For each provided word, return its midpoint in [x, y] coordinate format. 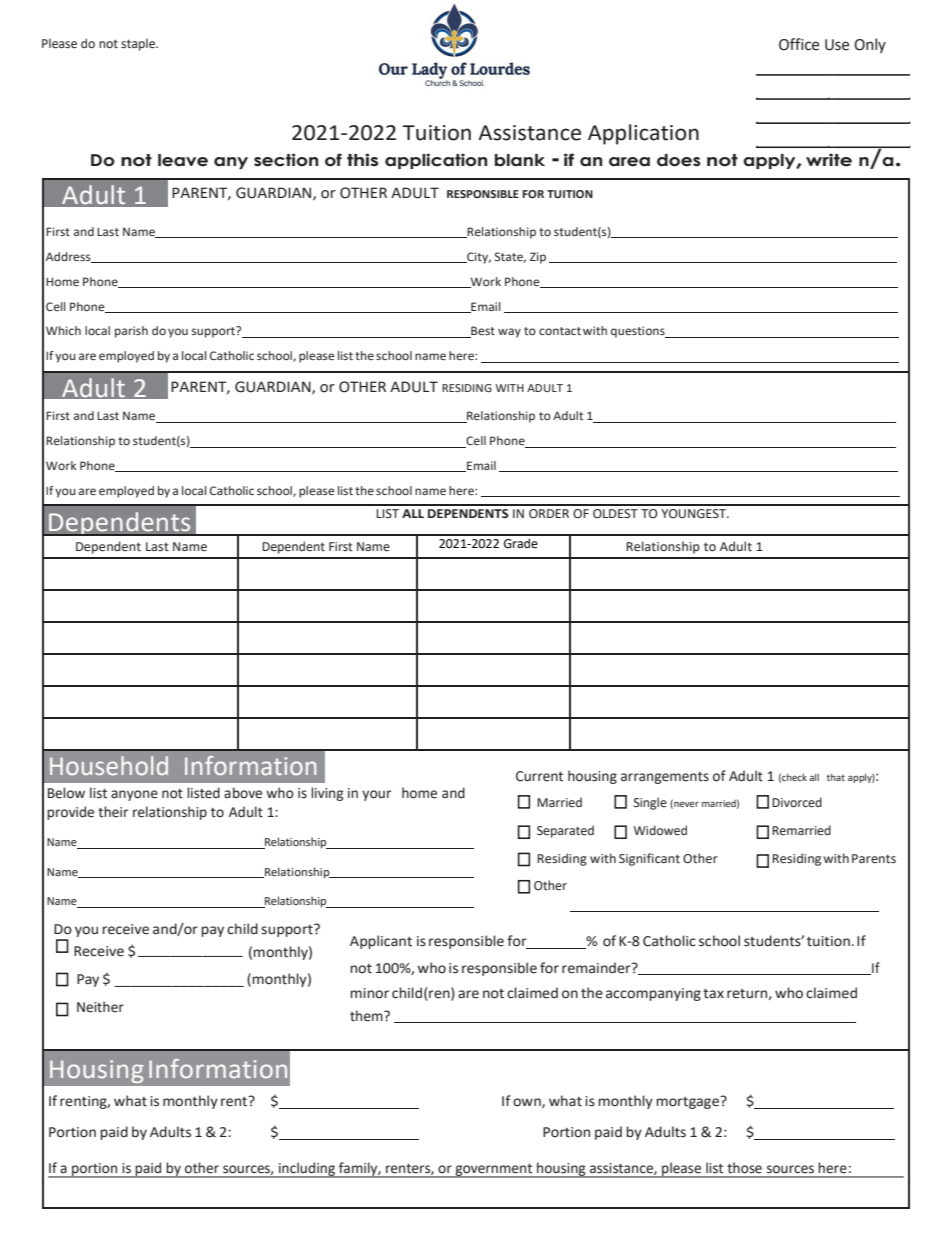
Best [482, 332]
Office [799, 44]
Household [109, 765]
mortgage [689, 1102]
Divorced [797, 802]
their [113, 812]
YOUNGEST [694, 514]
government [494, 1171]
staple [139, 44]
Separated [565, 831]
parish [131, 332]
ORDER [549, 514]
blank [520, 160]
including [307, 1170]
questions [639, 332]
